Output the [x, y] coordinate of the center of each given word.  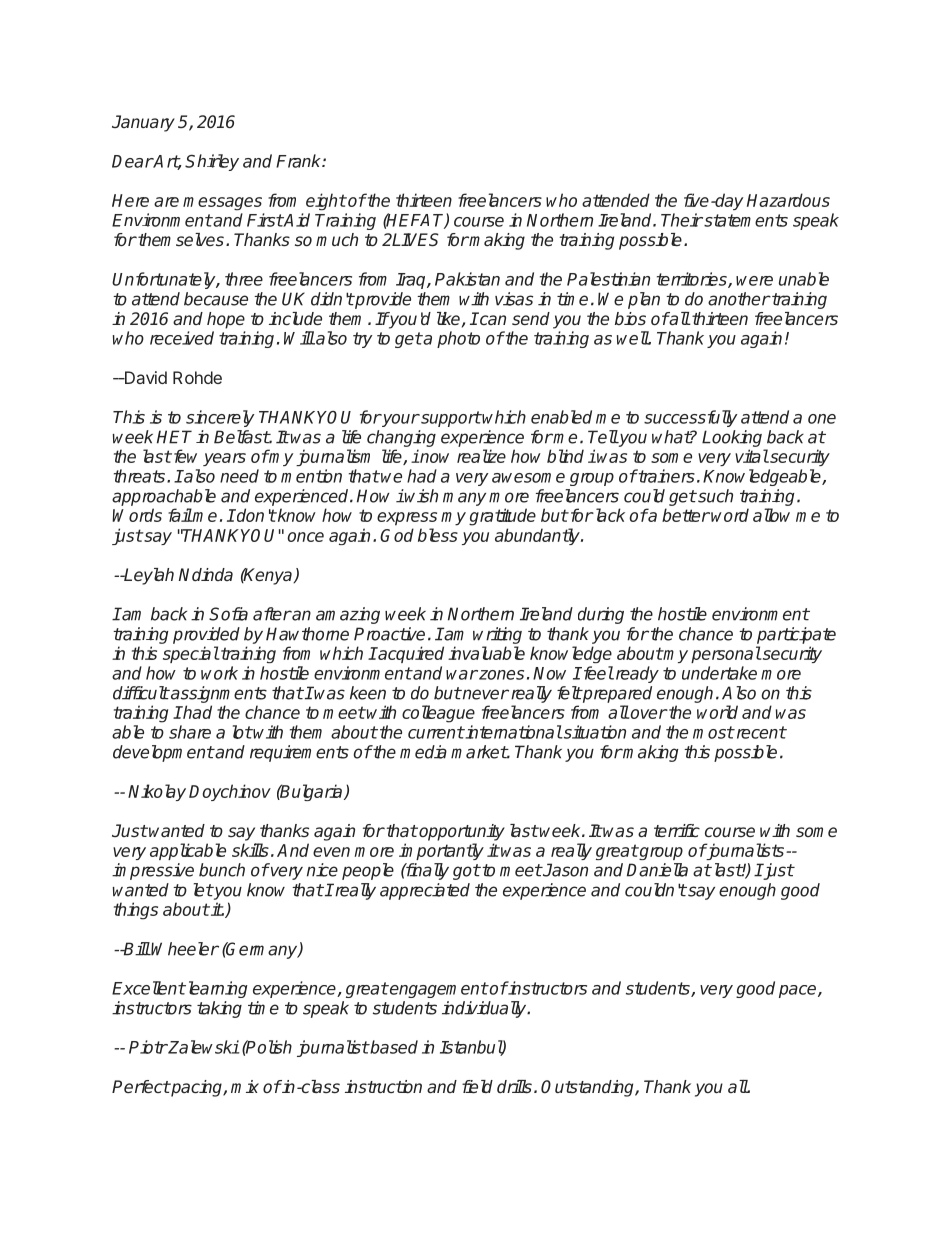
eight [326, 202]
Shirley [212, 162]
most [713, 732]
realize [481, 456]
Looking [732, 438]
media [423, 752]
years [224, 459]
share [190, 732]
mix [245, 1086]
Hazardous [788, 200]
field [477, 1087]
